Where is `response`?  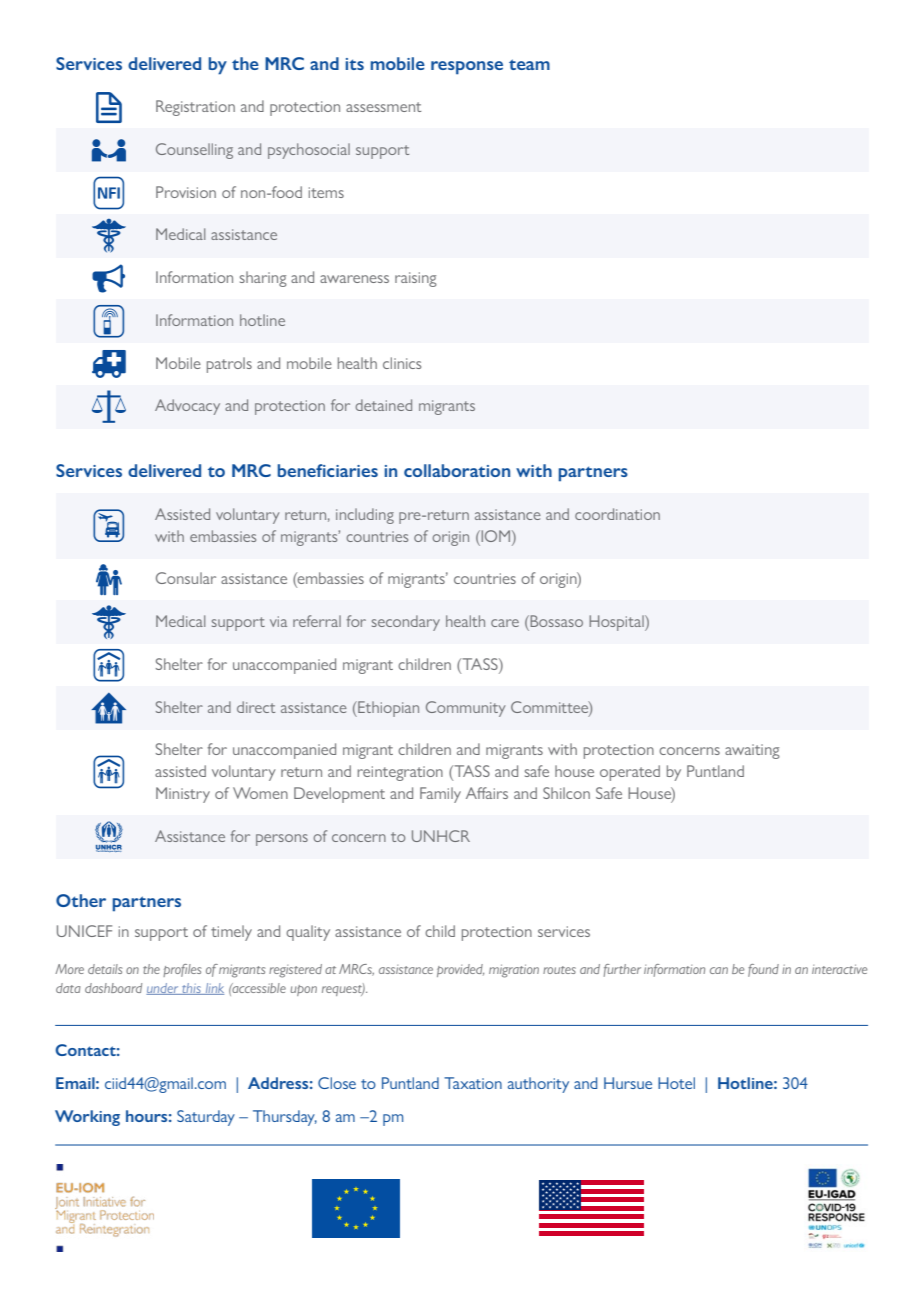 response is located at coordinates (467, 68).
